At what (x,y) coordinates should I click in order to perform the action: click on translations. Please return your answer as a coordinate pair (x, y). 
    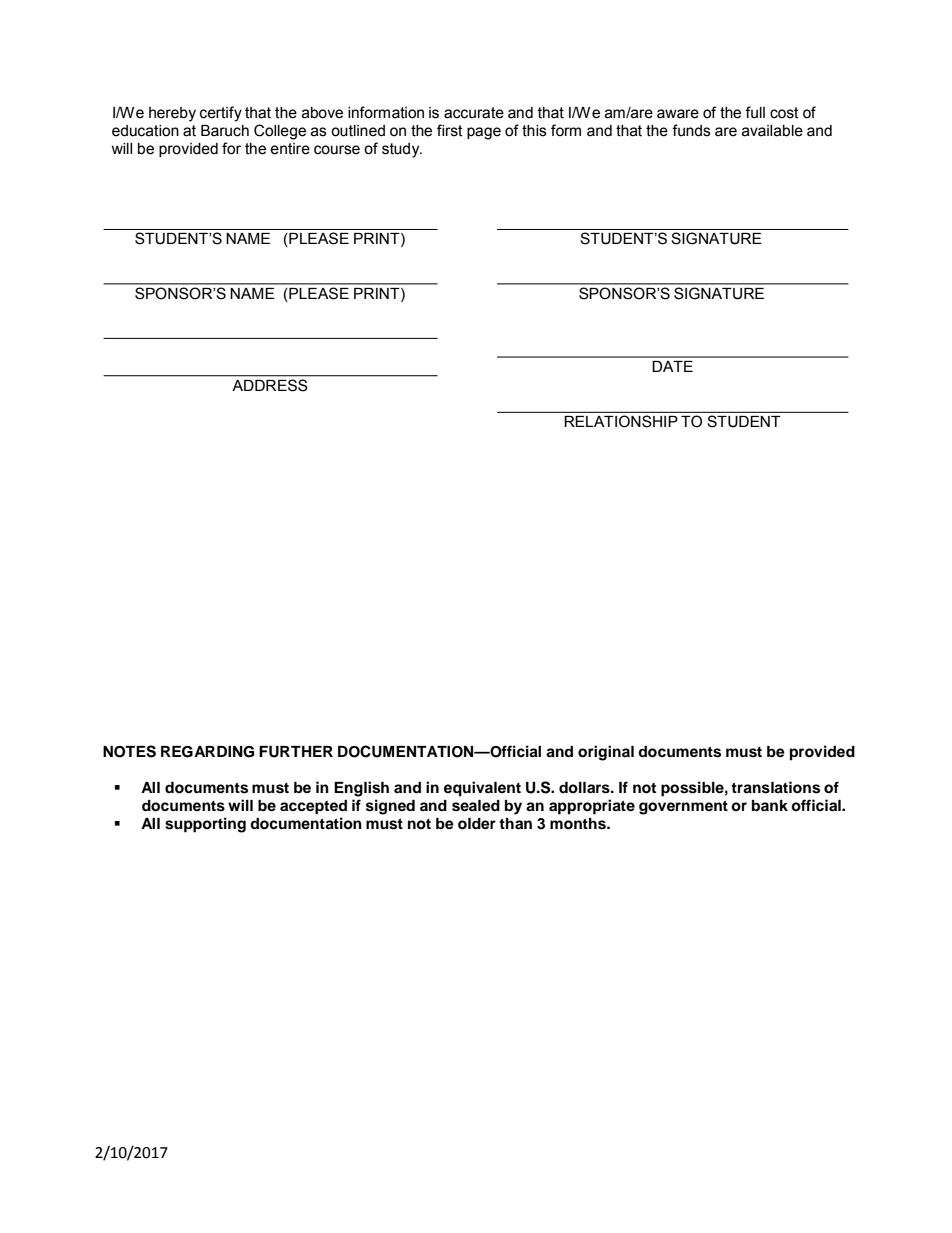
    Looking at the image, I should click on (775, 787).
